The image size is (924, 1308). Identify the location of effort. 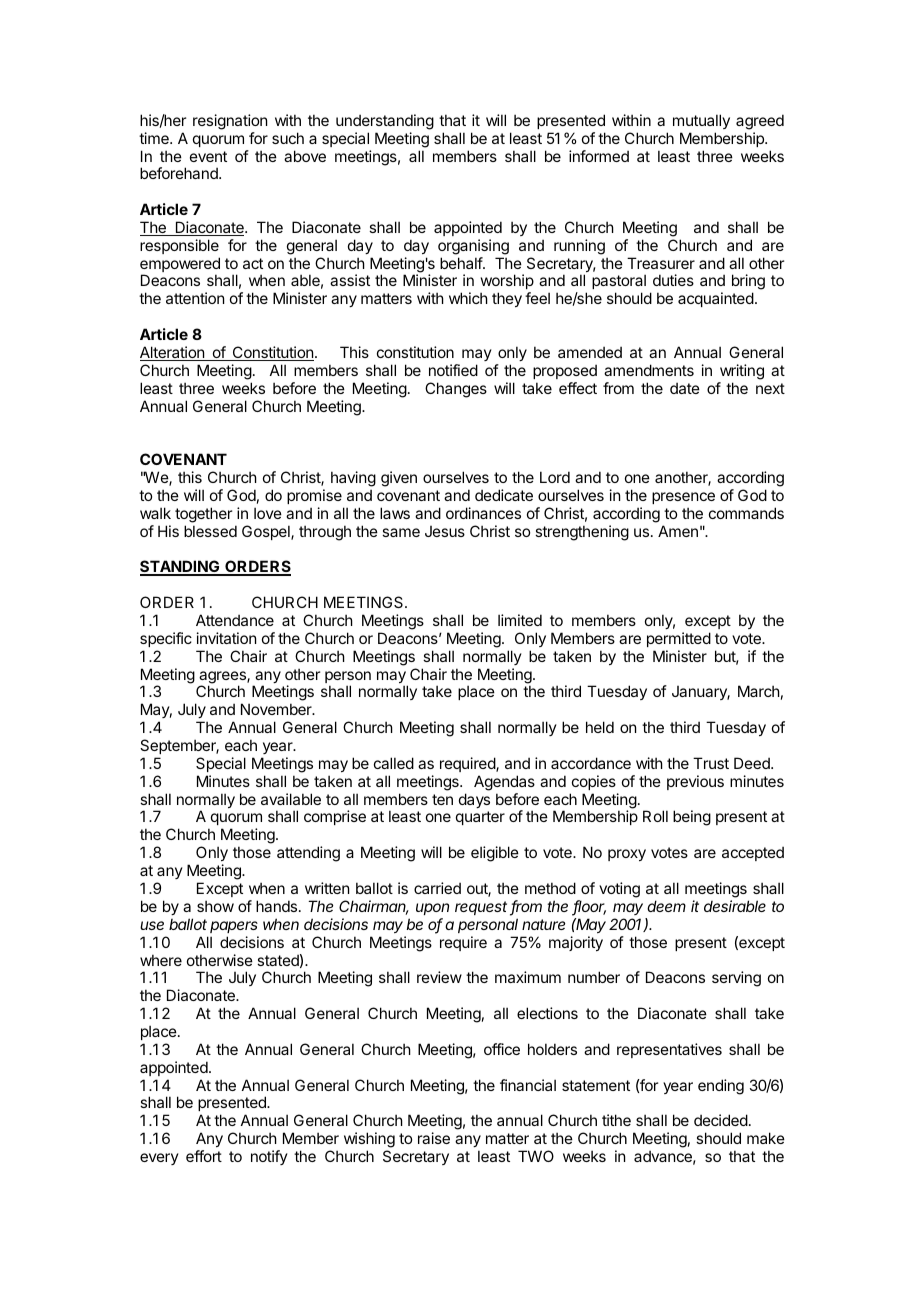
(204, 1156).
